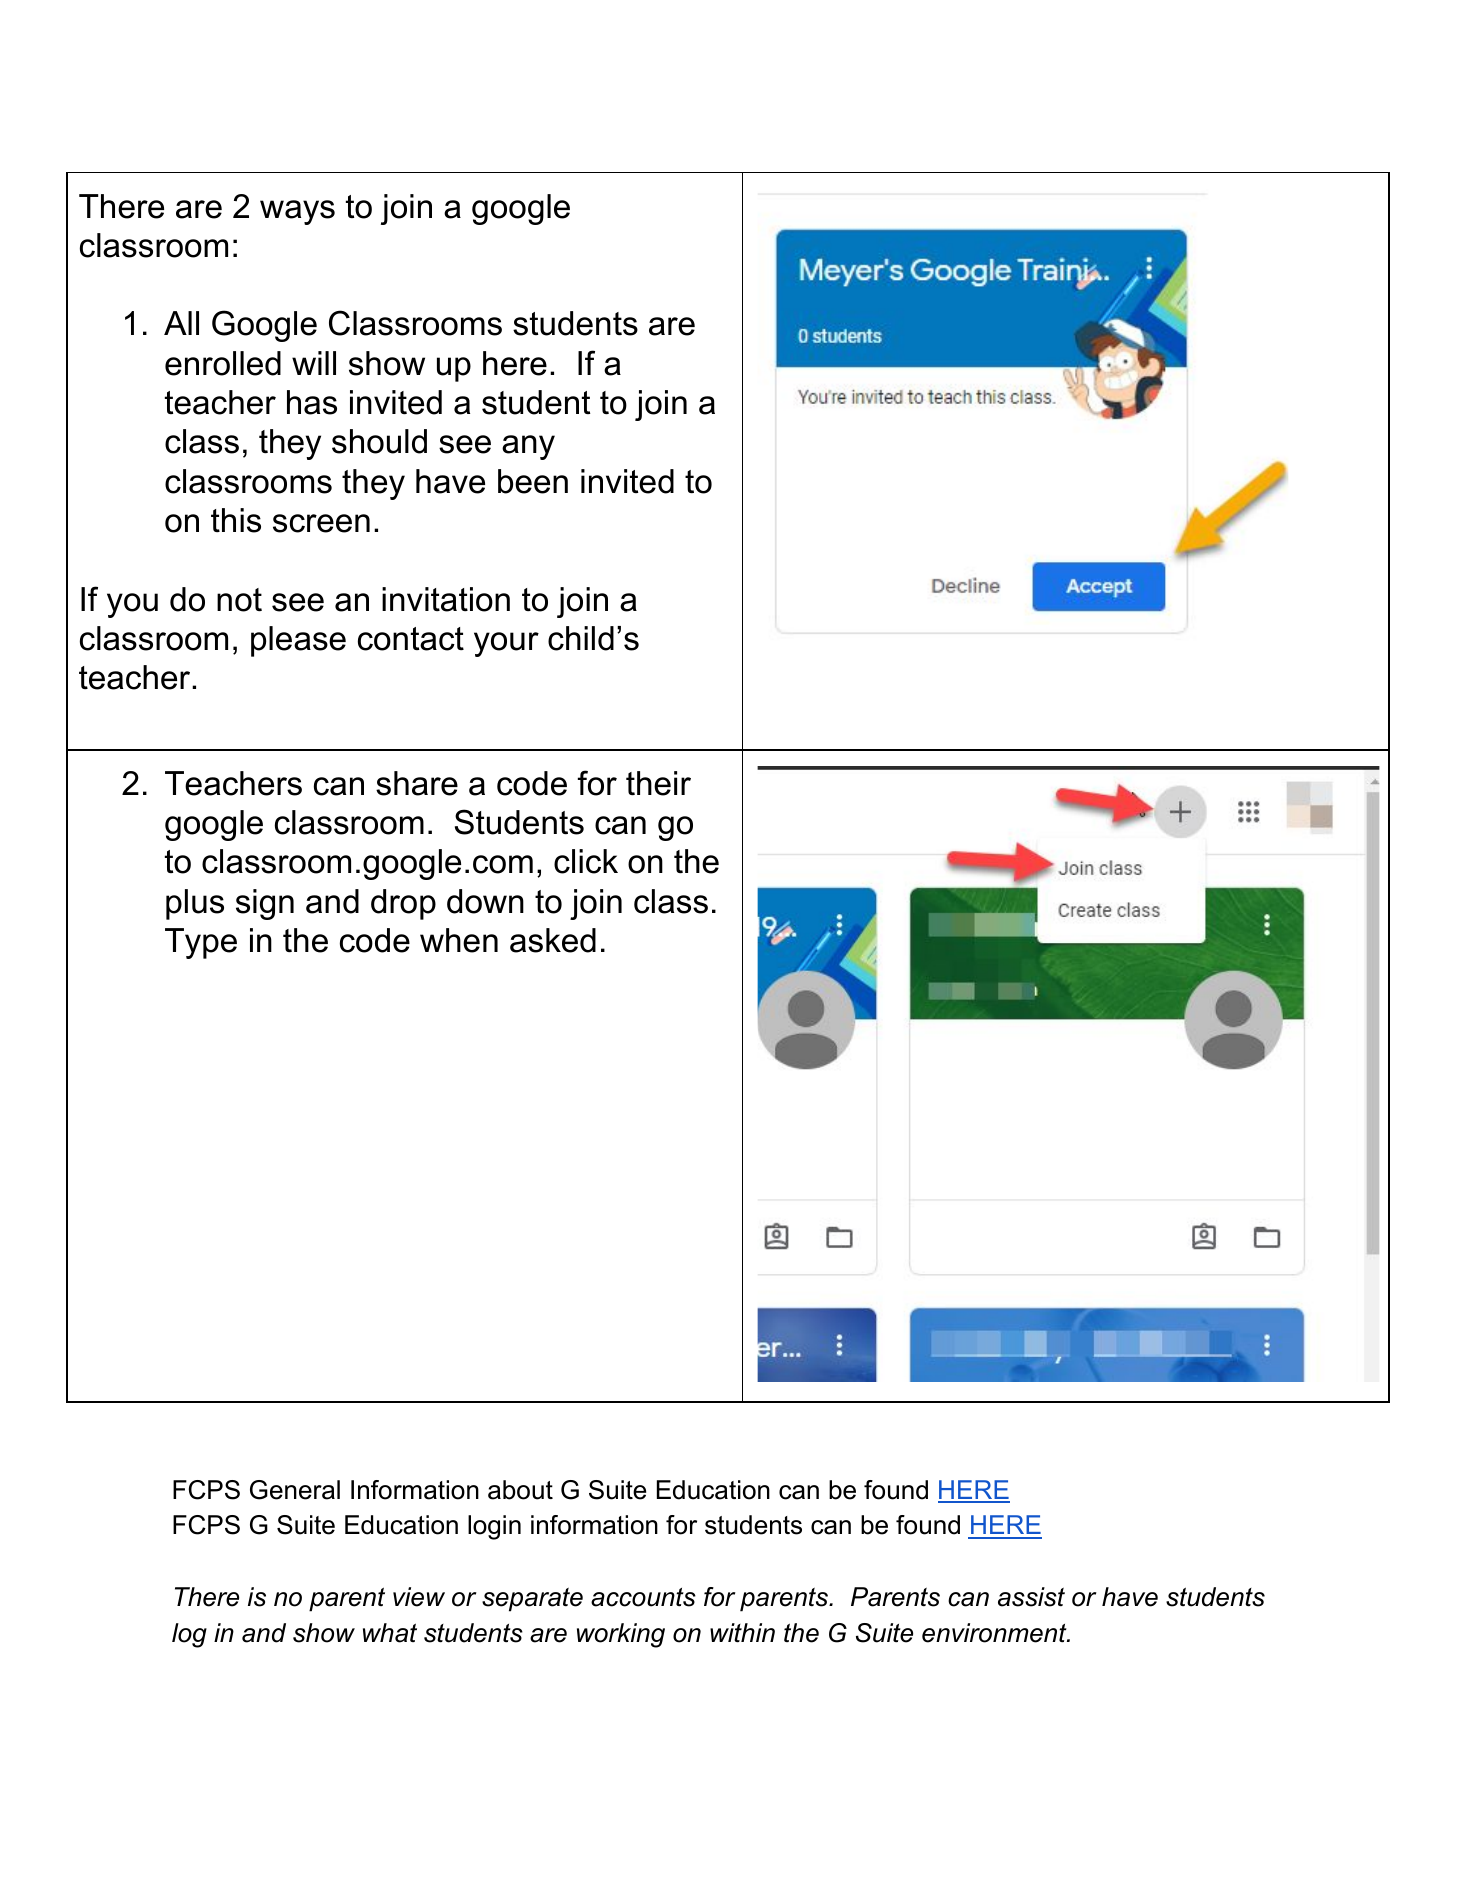  I want to click on any, so click(528, 447).
